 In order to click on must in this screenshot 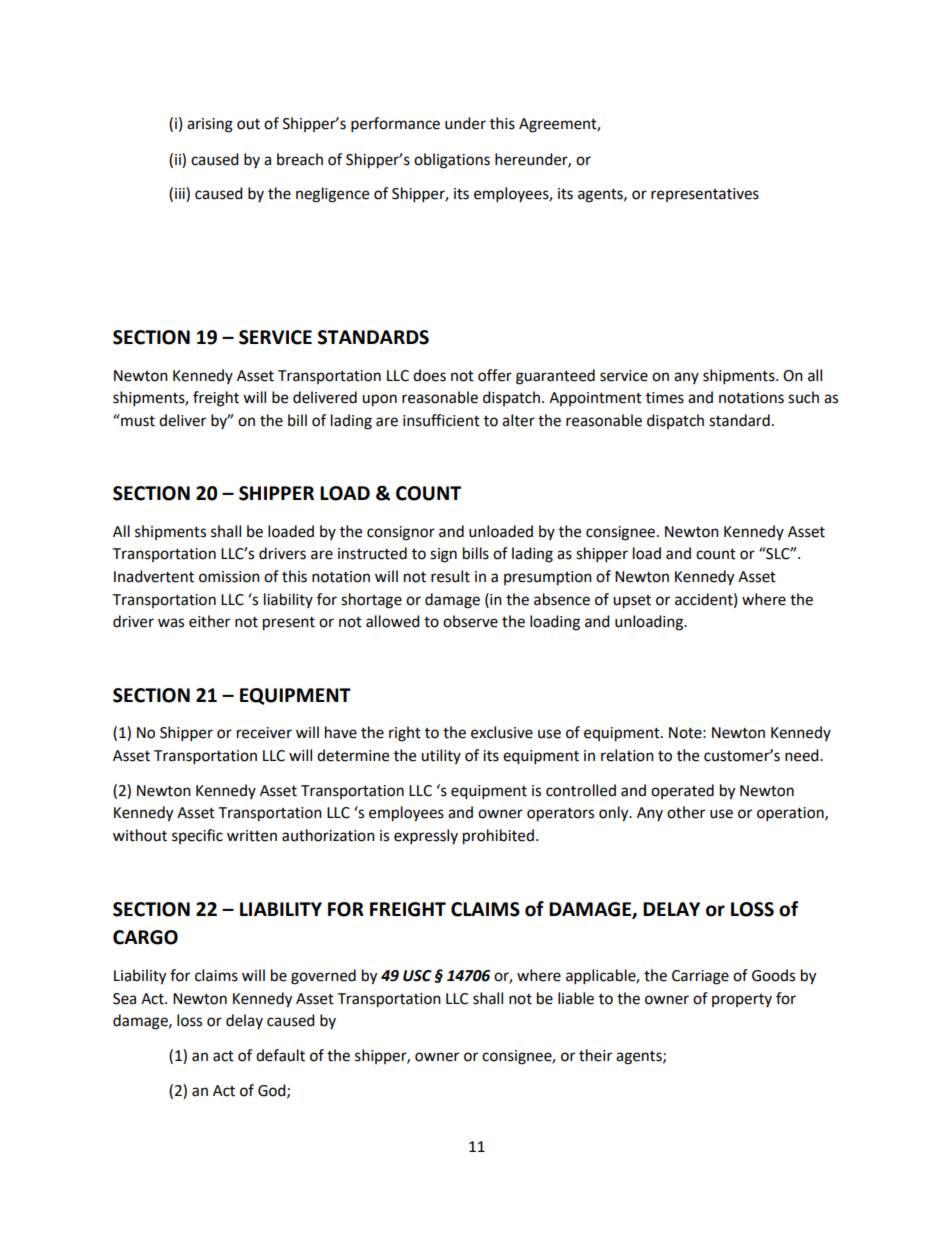, I will do `click(137, 420)`.
